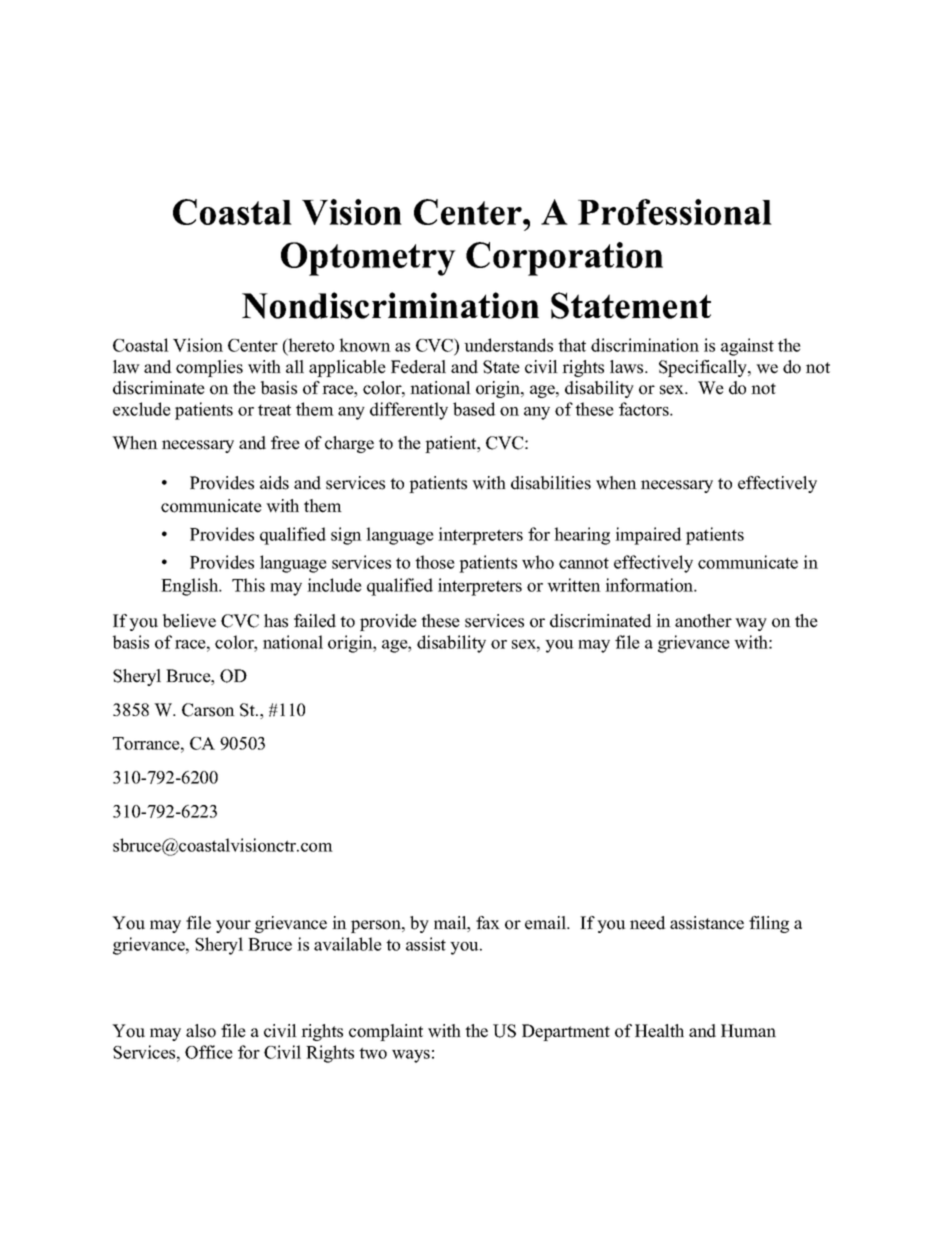  What do you see at coordinates (675, 212) in the screenshot?
I see `Professional` at bounding box center [675, 212].
